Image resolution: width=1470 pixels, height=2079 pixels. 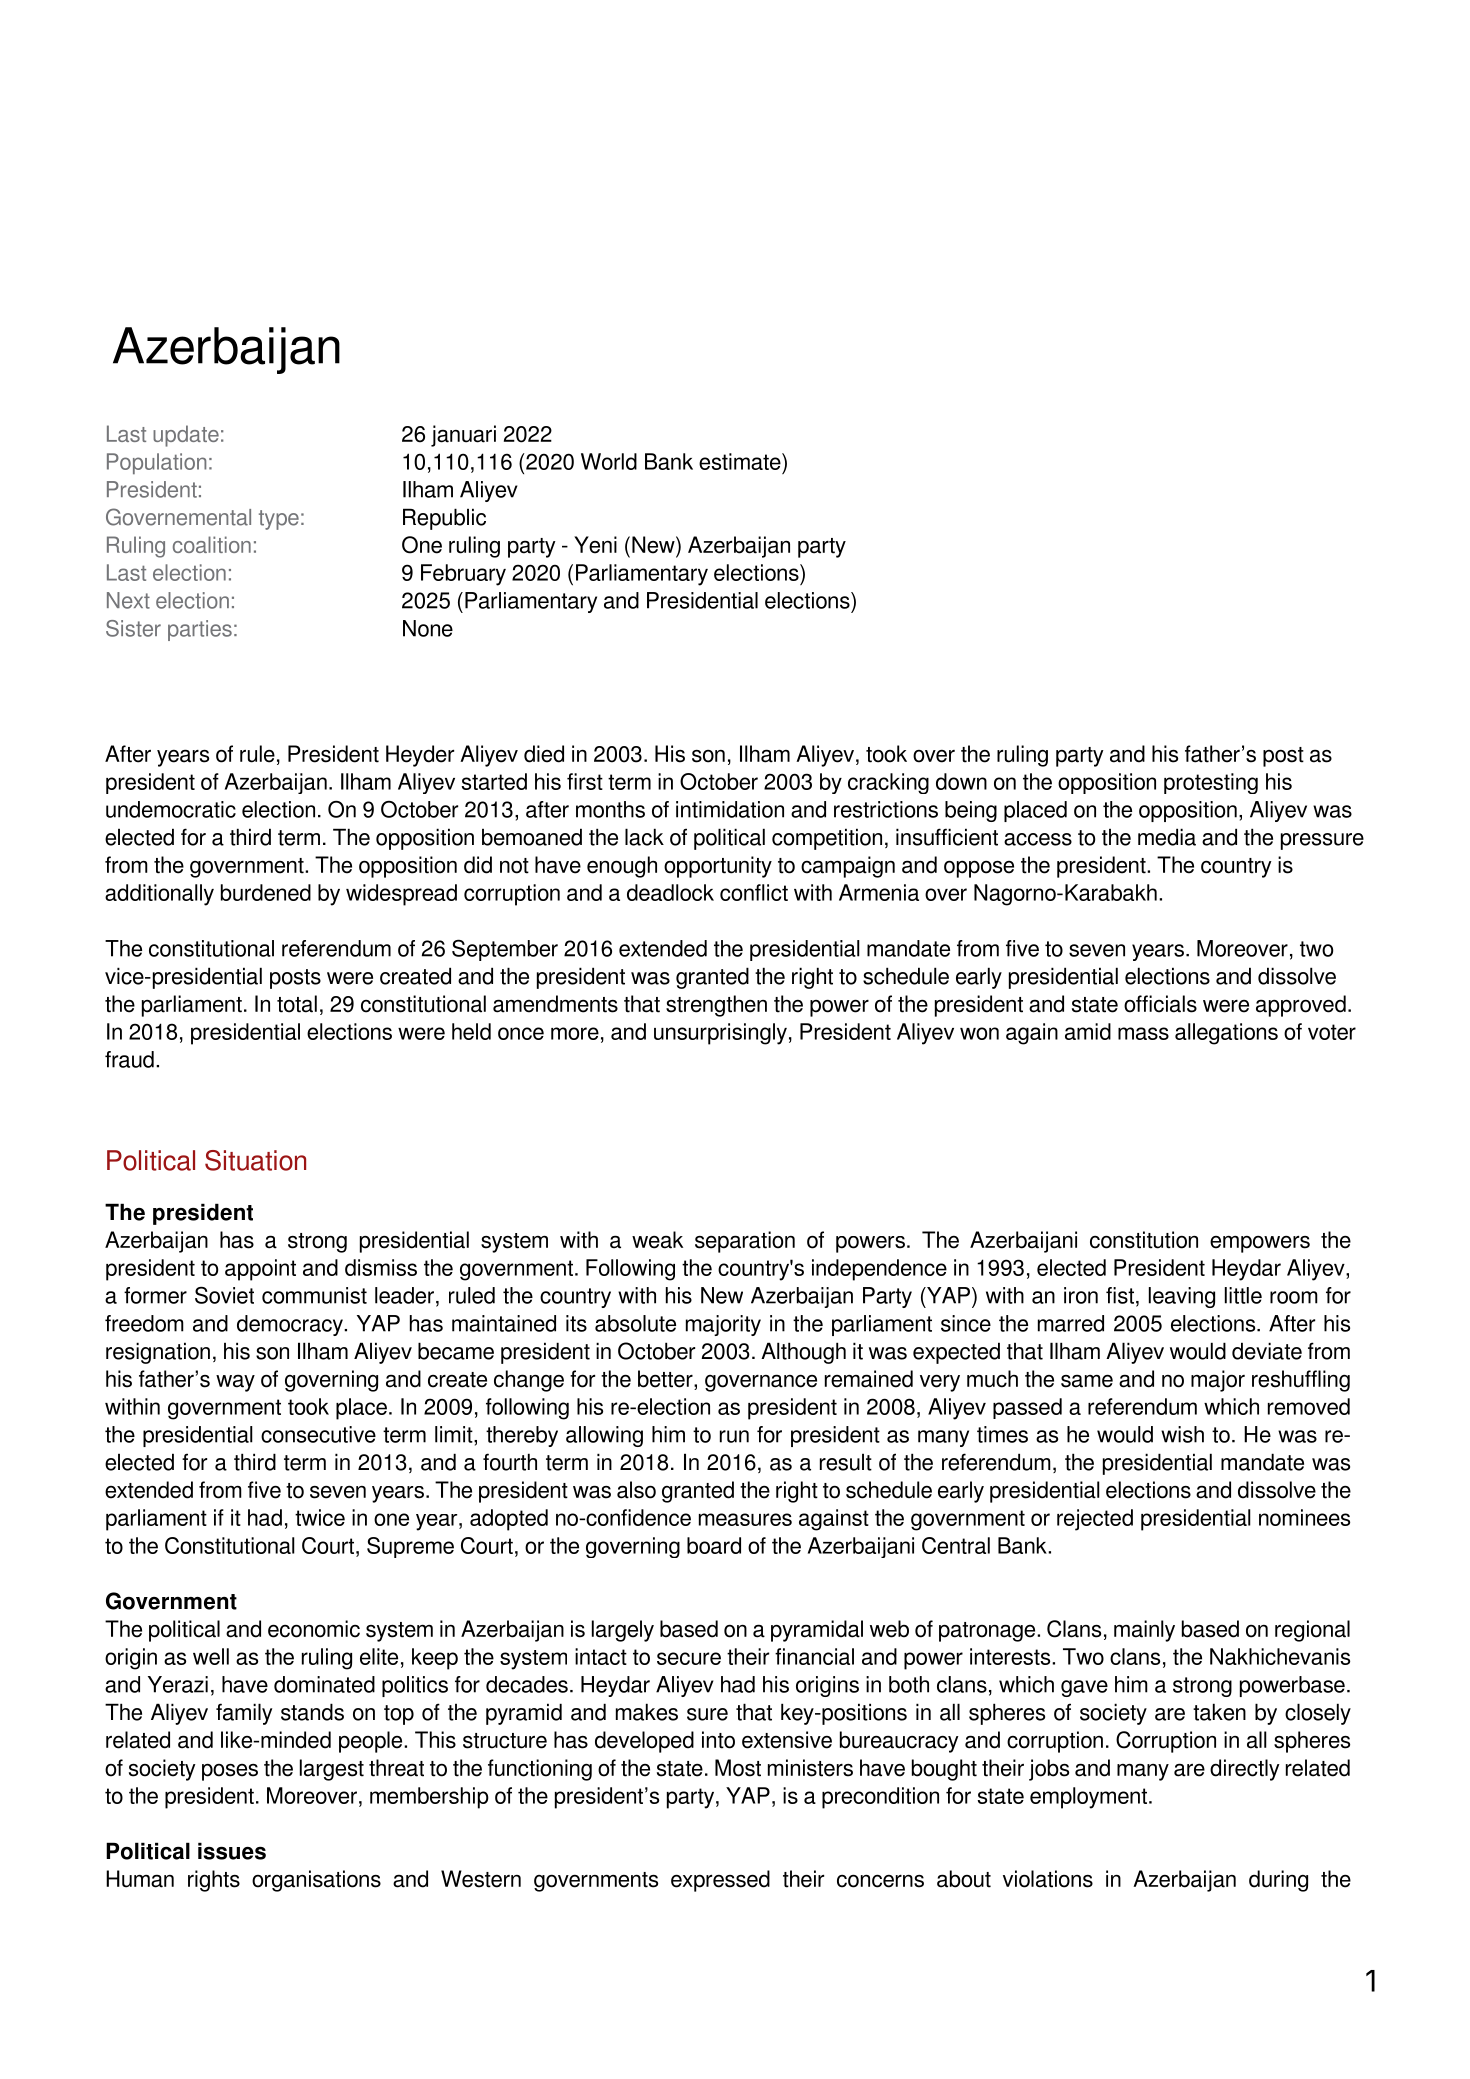 I want to click on during, so click(x=1278, y=1881).
